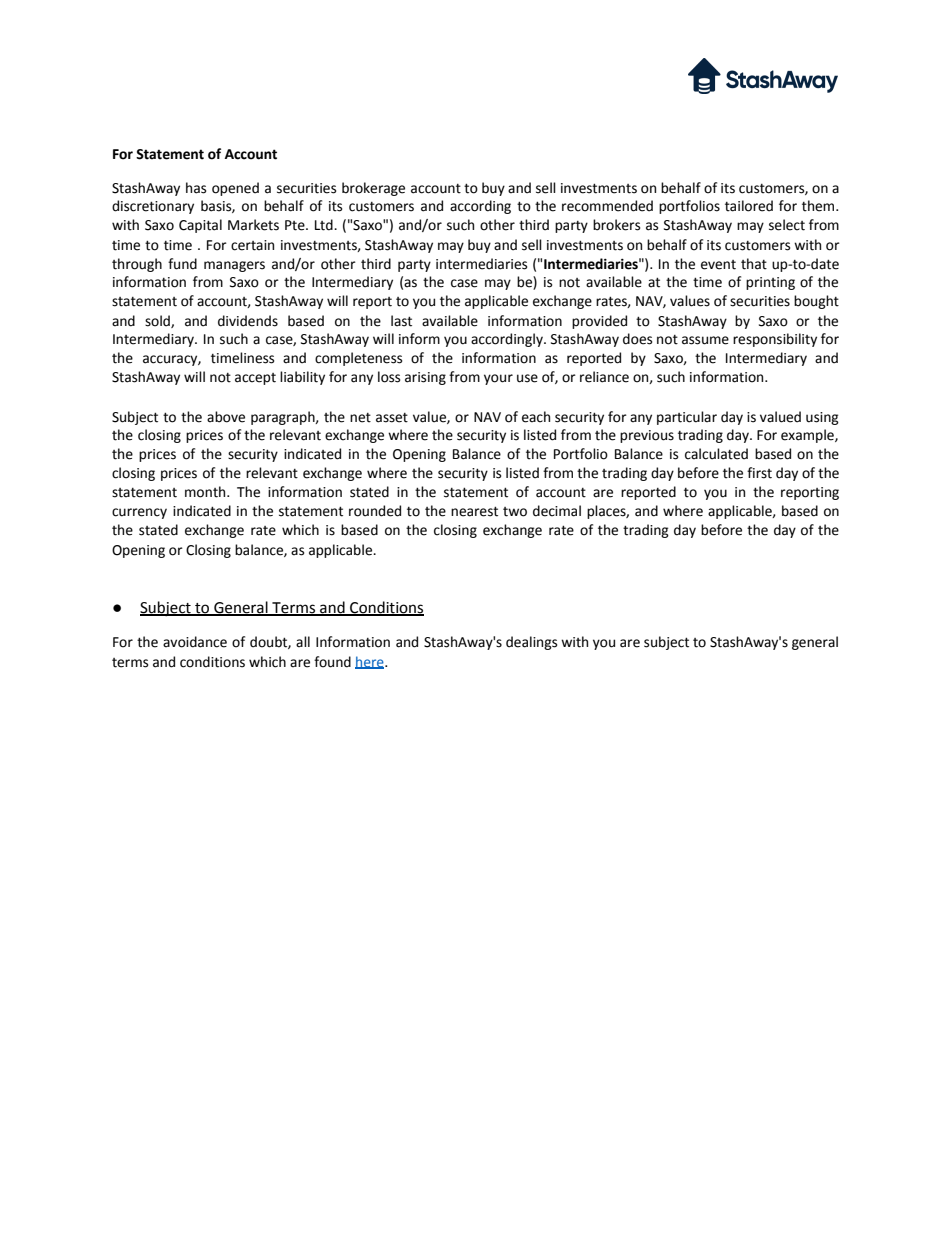 This screenshot has width=952, height=1233. I want to click on first, so click(759, 473).
